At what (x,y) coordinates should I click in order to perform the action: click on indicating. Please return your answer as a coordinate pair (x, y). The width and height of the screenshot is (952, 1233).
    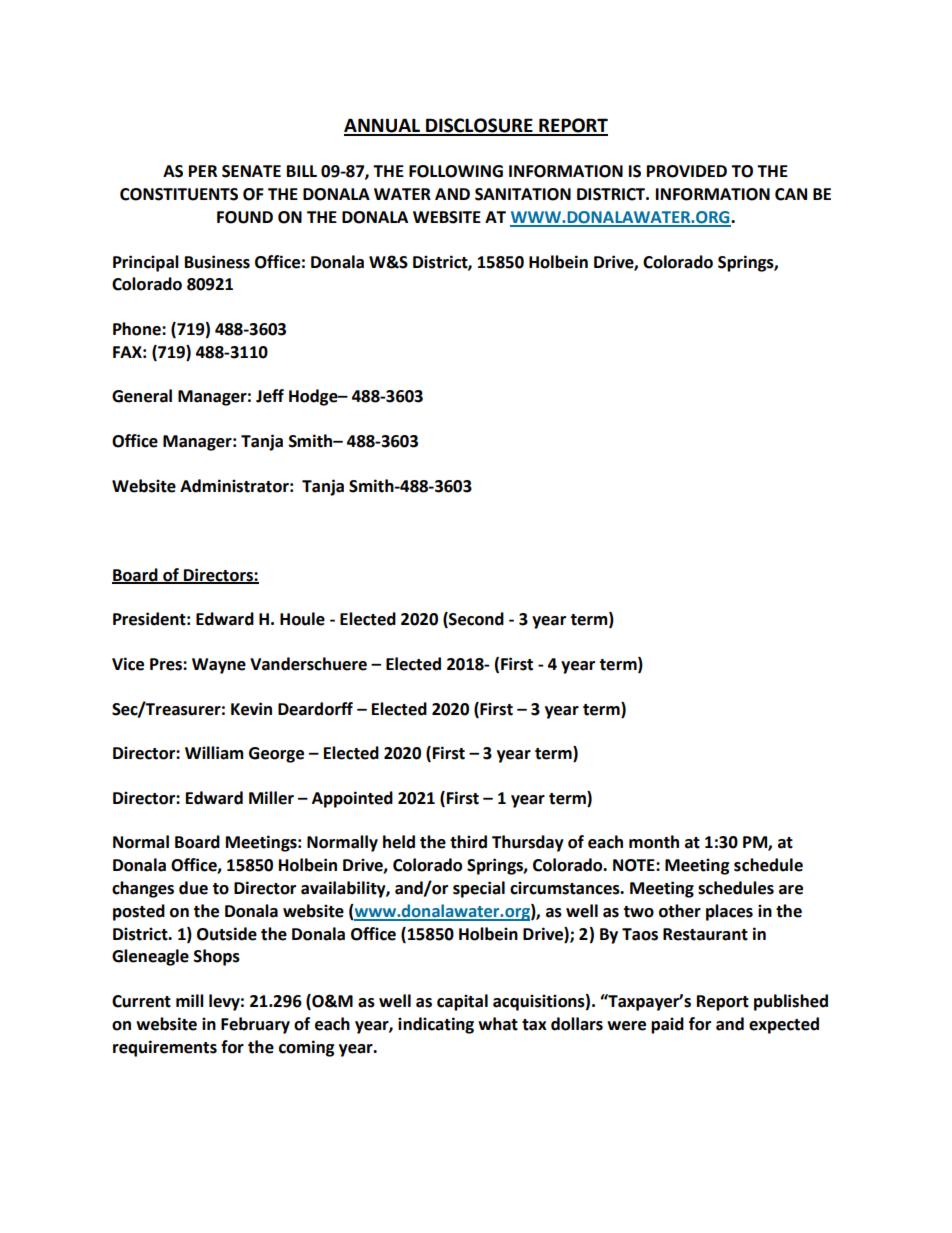
    Looking at the image, I should click on (436, 1025).
